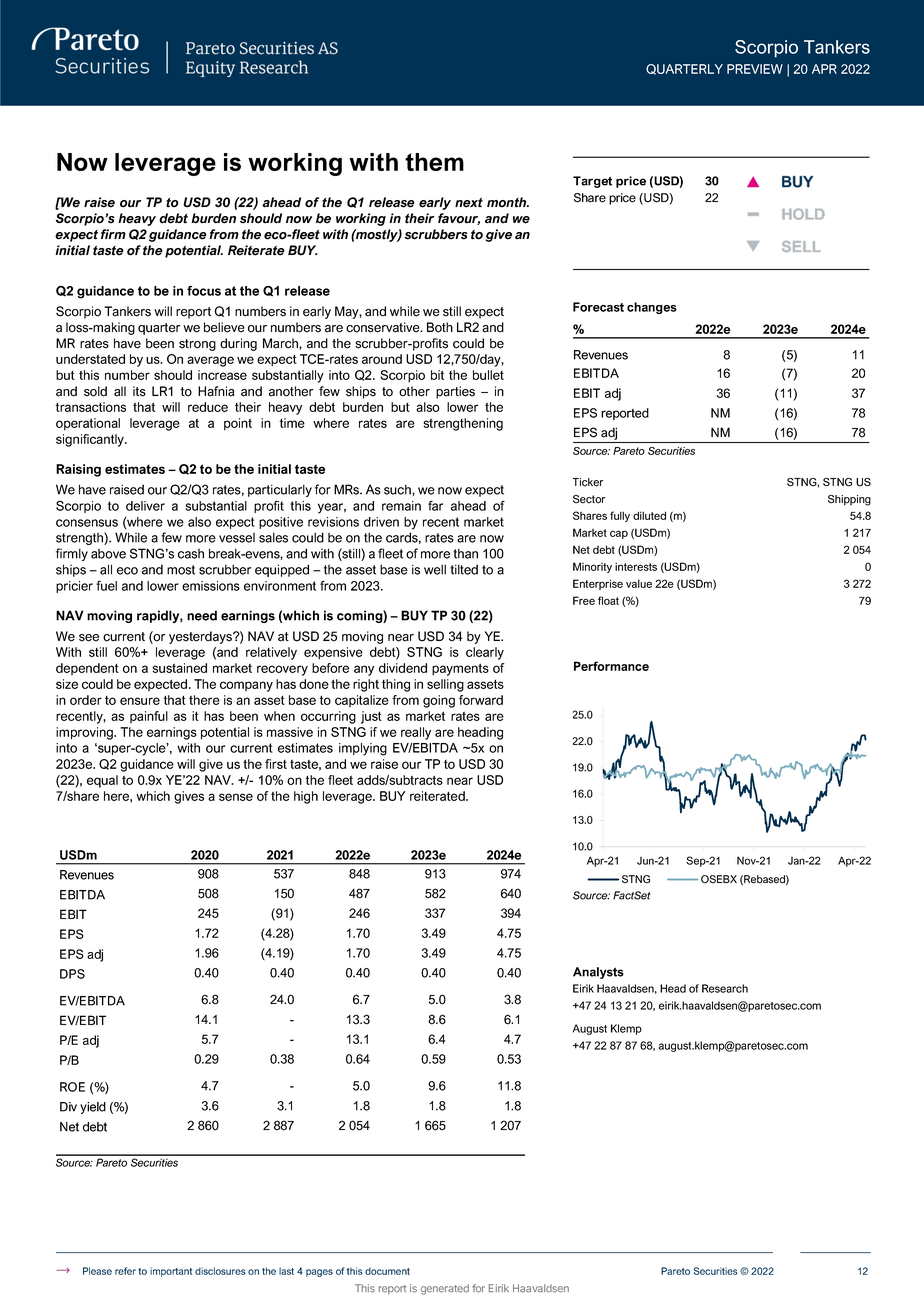 The width and height of the screenshot is (924, 1308). What do you see at coordinates (725, 988) in the screenshot?
I see `Research` at bounding box center [725, 988].
